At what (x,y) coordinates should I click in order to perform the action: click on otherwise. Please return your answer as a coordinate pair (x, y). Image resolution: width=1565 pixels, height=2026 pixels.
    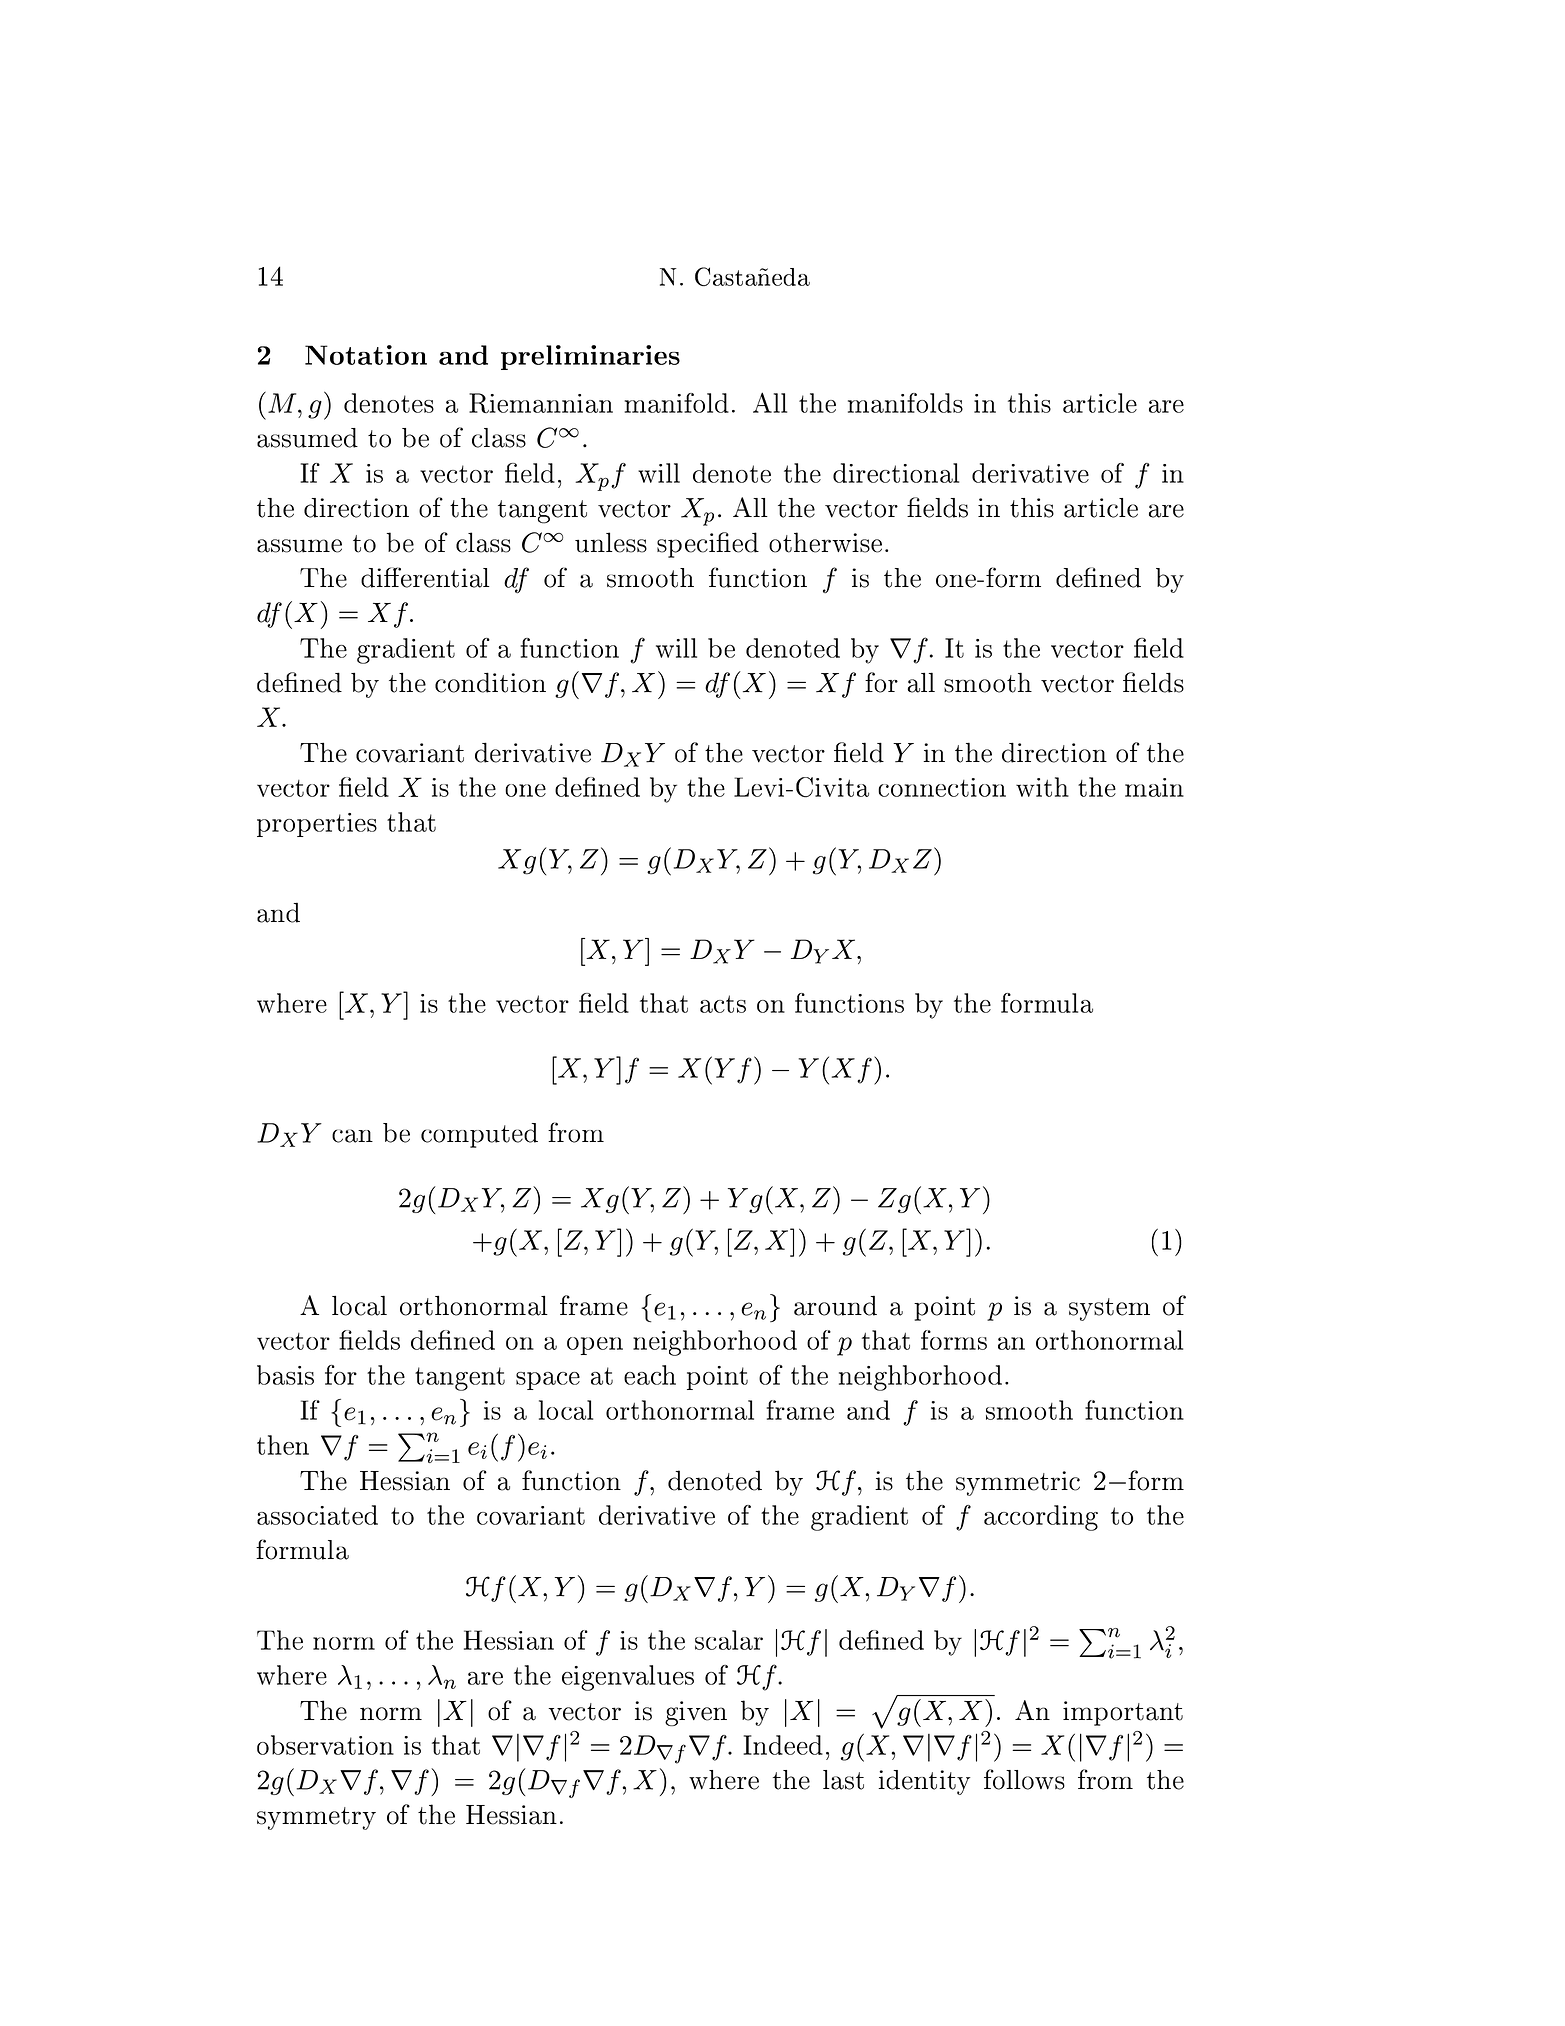
    Looking at the image, I should click on (825, 542).
